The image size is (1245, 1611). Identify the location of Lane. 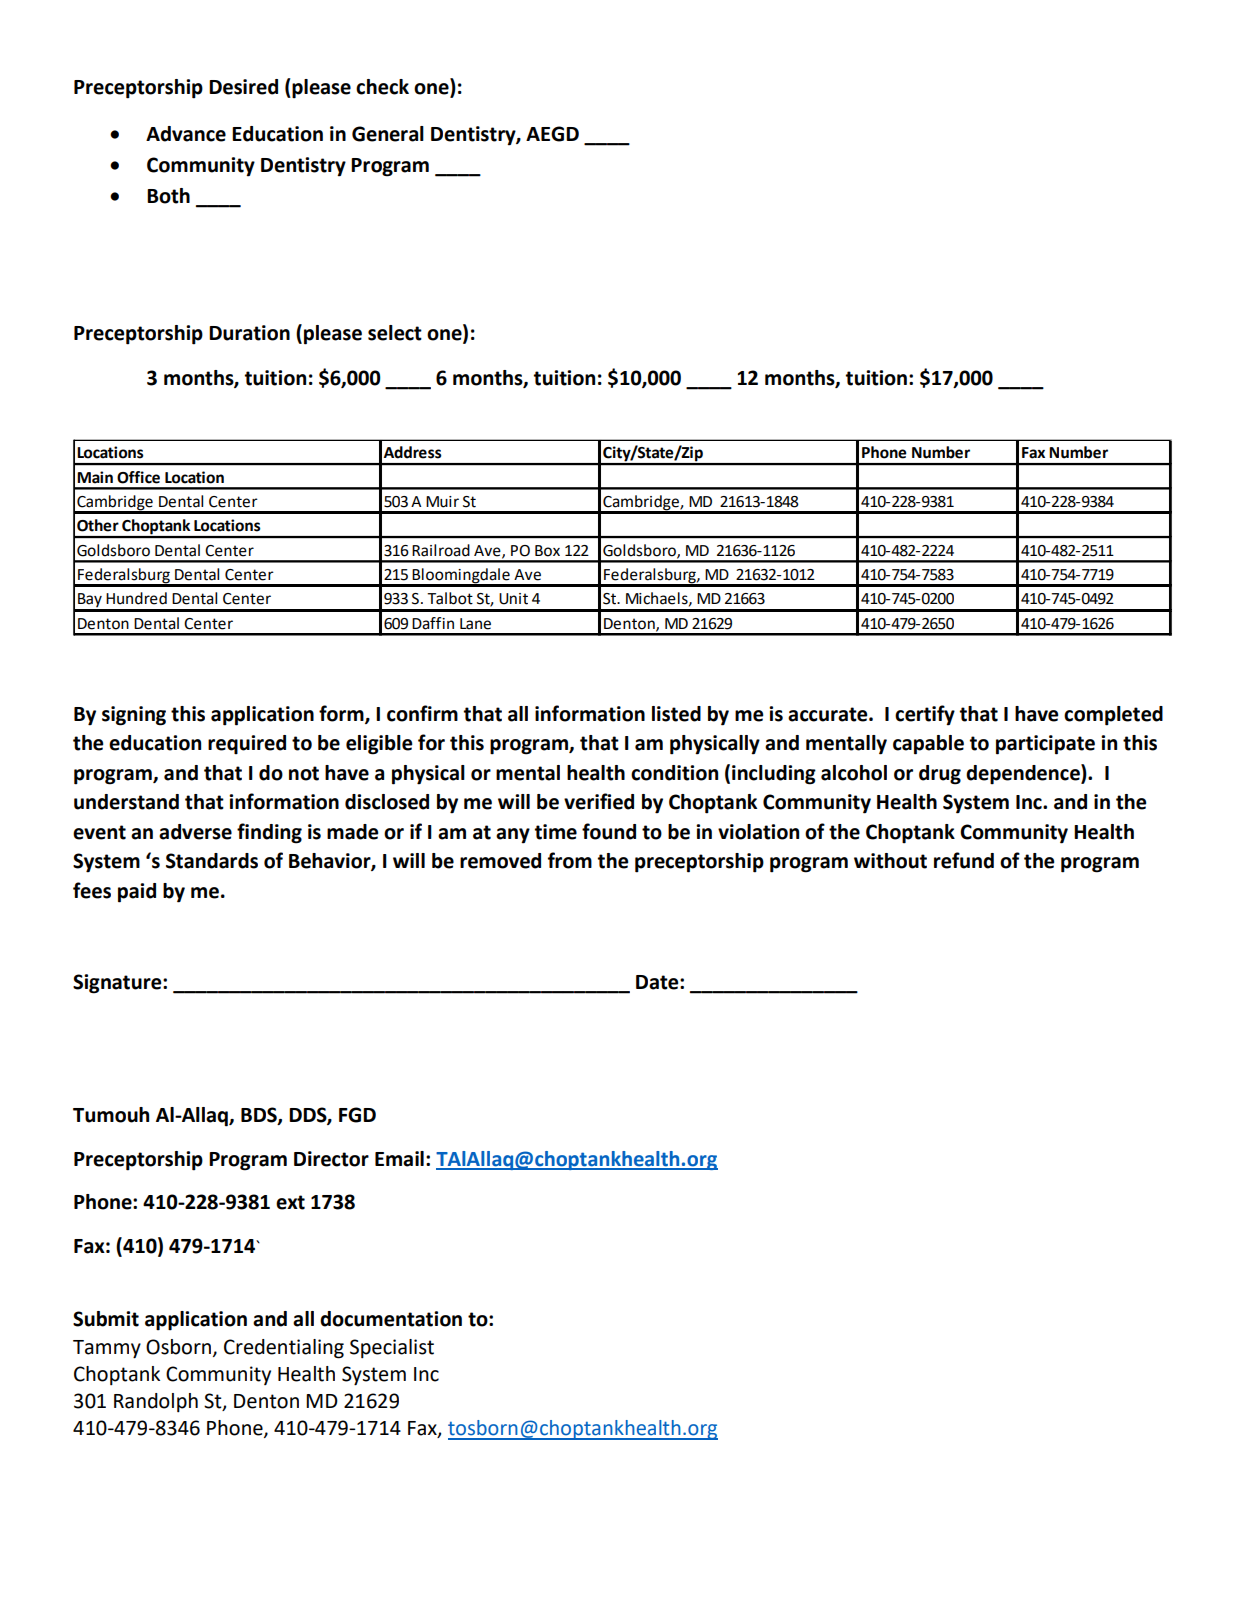
(475, 624).
